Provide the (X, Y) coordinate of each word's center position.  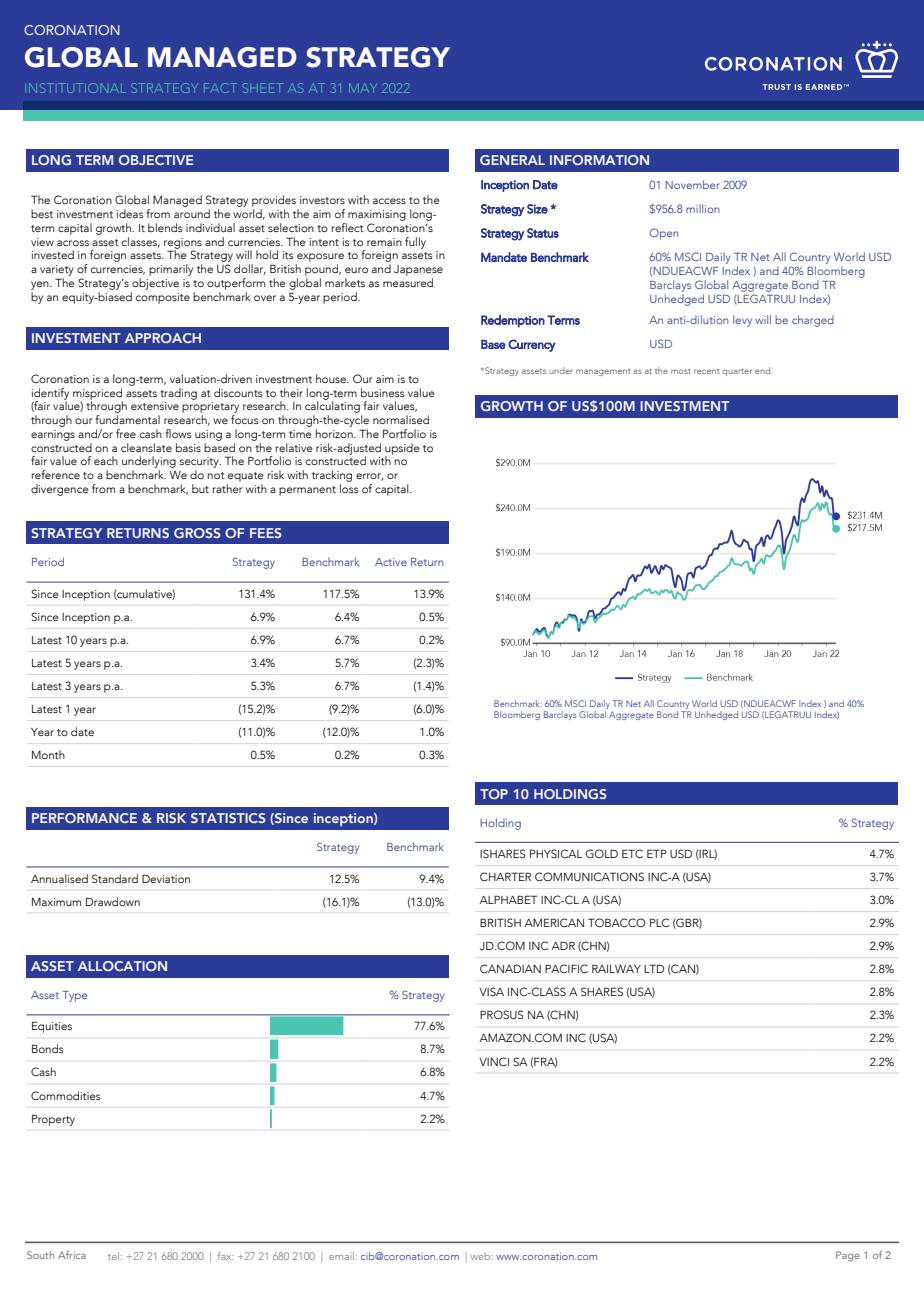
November (692, 184)
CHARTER (505, 876)
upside (402, 450)
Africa (72, 1255)
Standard (115, 878)
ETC (632, 853)
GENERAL (512, 160)
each (106, 460)
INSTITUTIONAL (77, 88)
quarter (737, 372)
